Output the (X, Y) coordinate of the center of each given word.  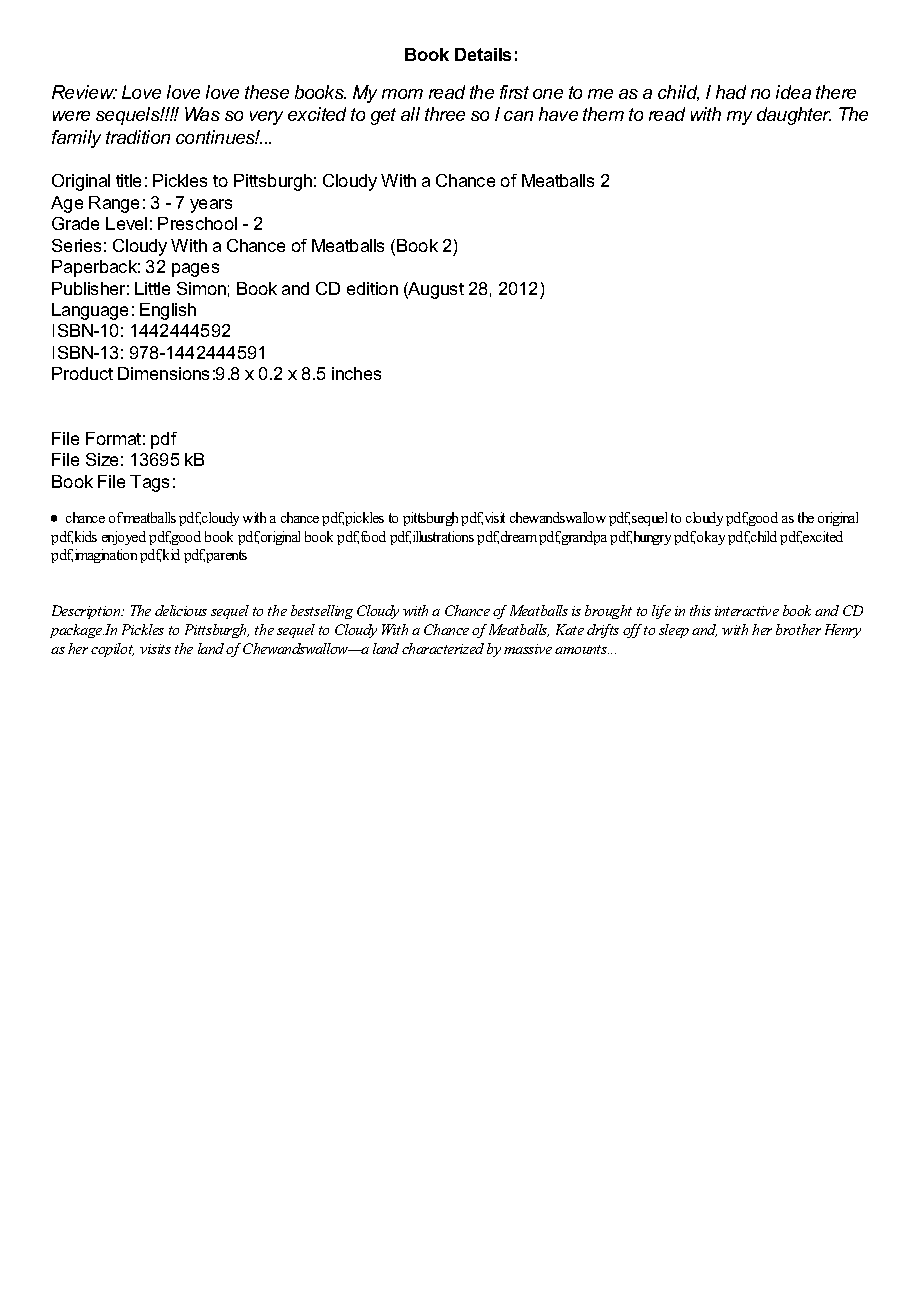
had (731, 92)
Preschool (197, 223)
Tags (149, 483)
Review (84, 92)
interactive (747, 611)
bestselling (322, 612)
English (168, 311)
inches (356, 373)
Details (483, 54)
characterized (443, 648)
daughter (794, 116)
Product (82, 373)
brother (798, 629)
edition (372, 288)
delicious (181, 610)
